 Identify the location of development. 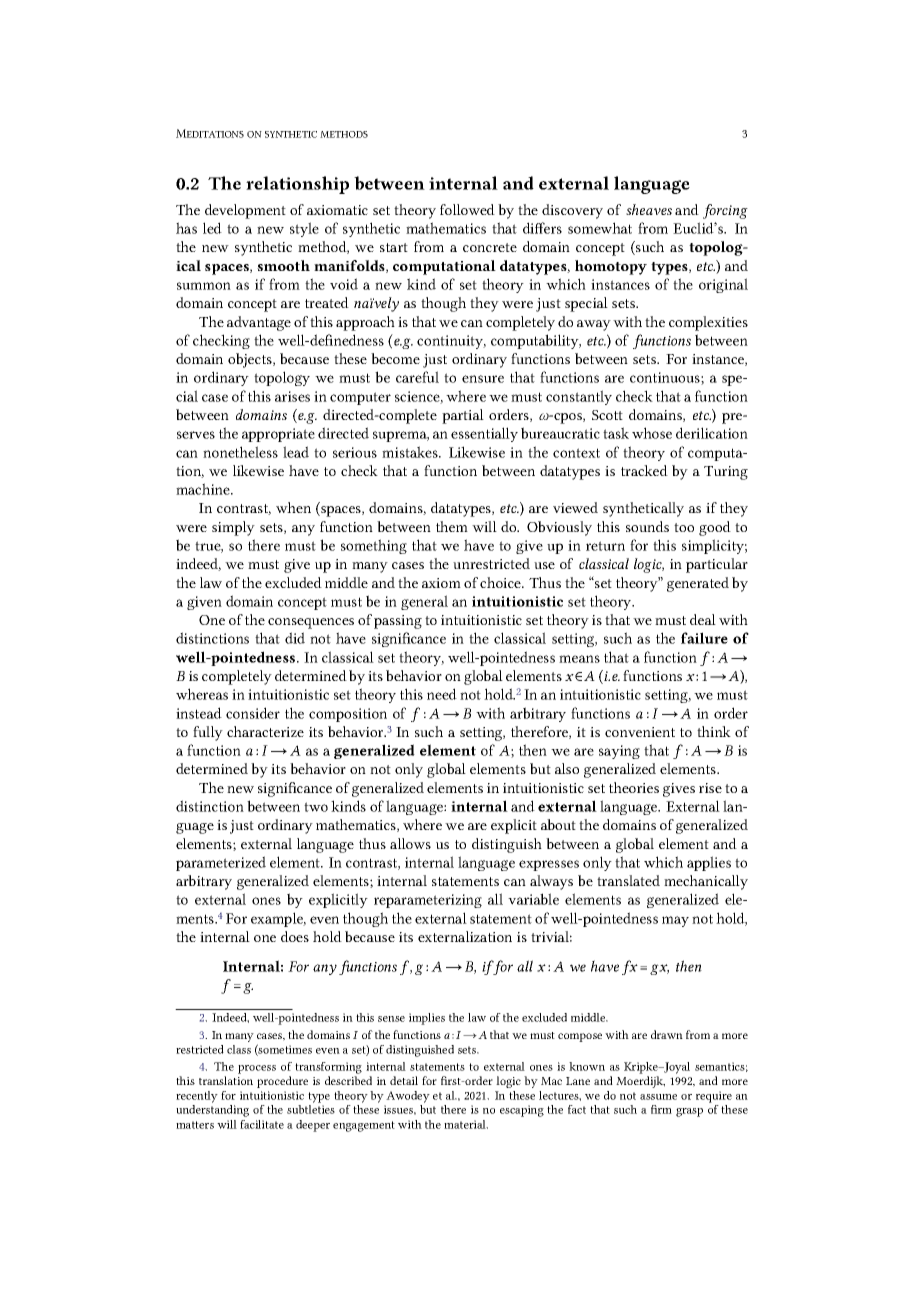
(245, 211).
